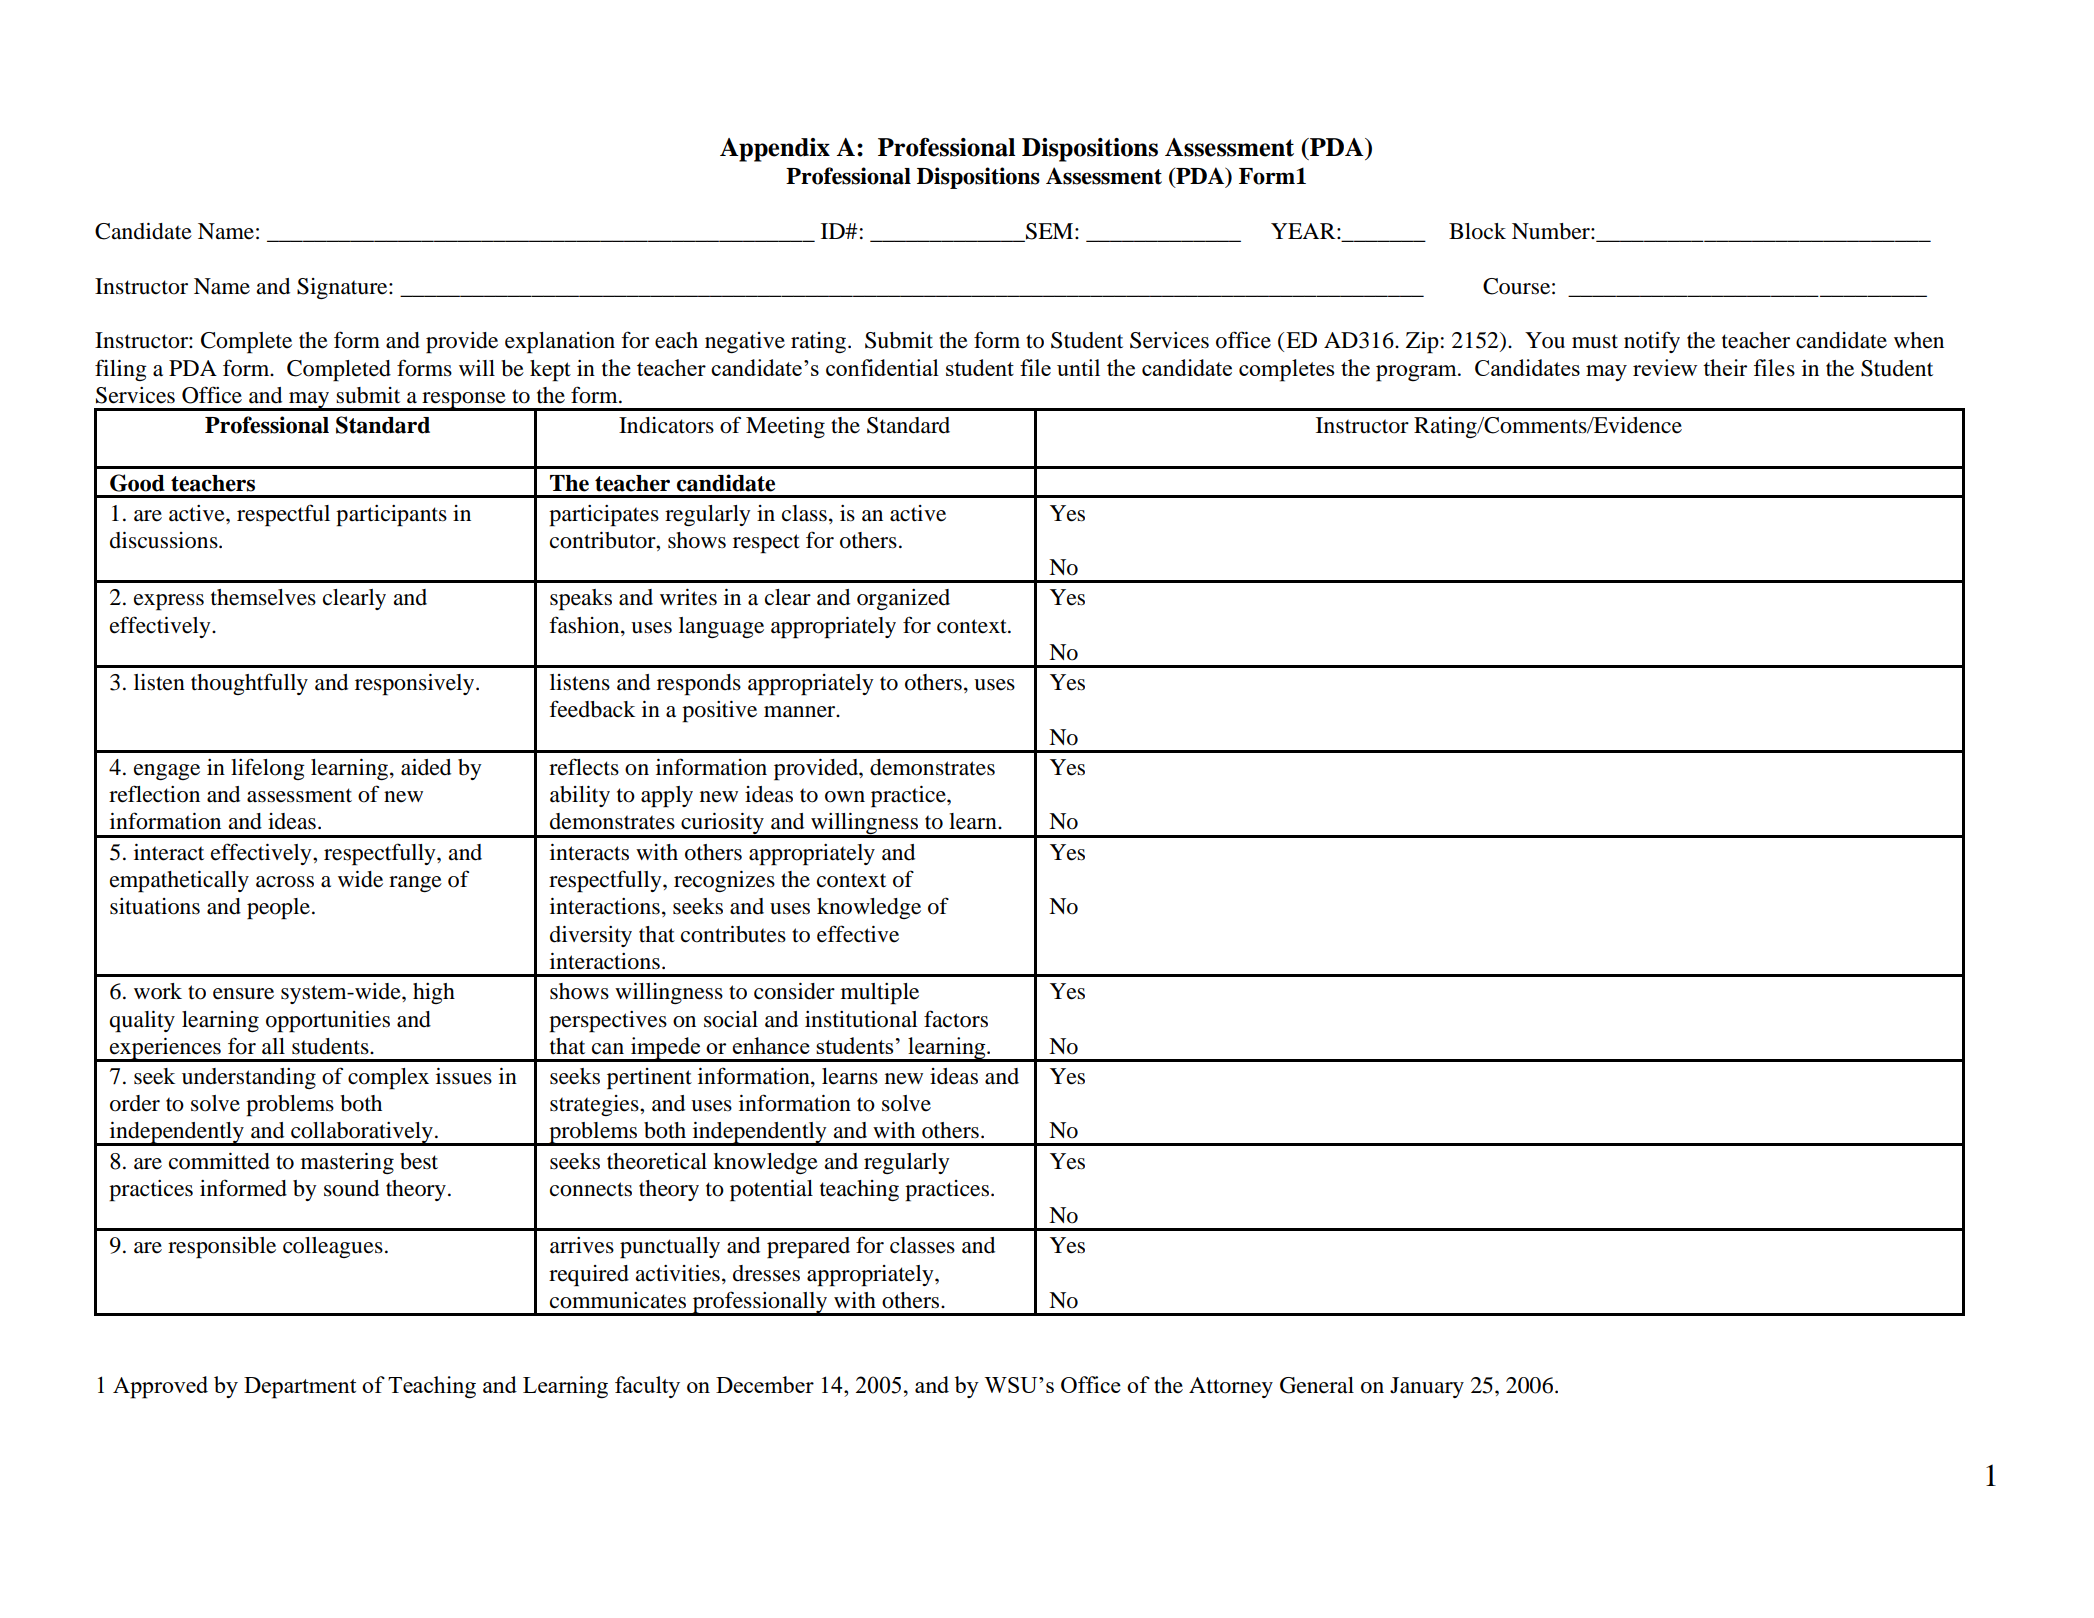 The height and width of the image is (1618, 2094). I want to click on Signature, so click(343, 288).
